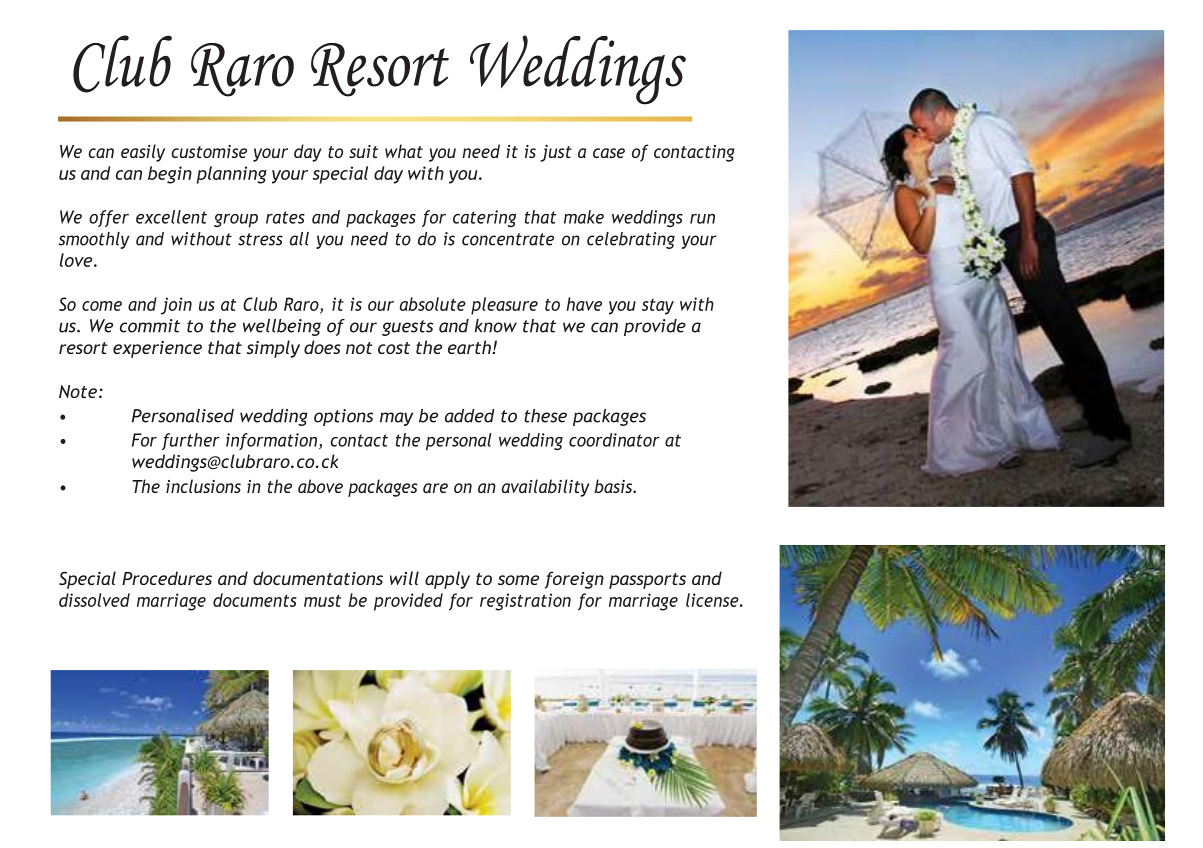 The image size is (1203, 848). Describe the element at coordinates (396, 419) in the screenshot. I see `may` at that location.
